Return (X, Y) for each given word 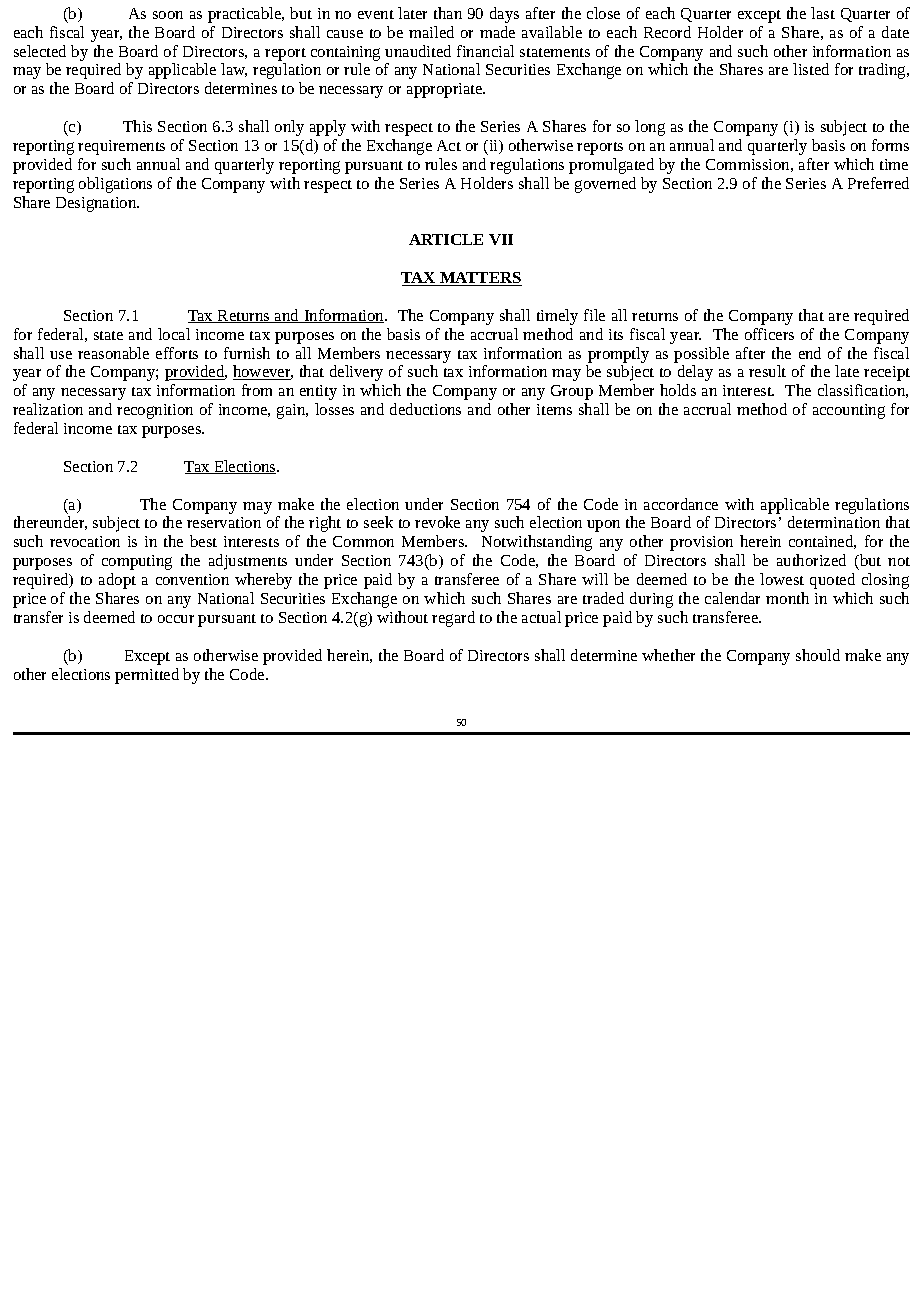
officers (769, 334)
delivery (356, 373)
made (497, 32)
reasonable (113, 353)
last (823, 13)
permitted (147, 676)
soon (168, 15)
